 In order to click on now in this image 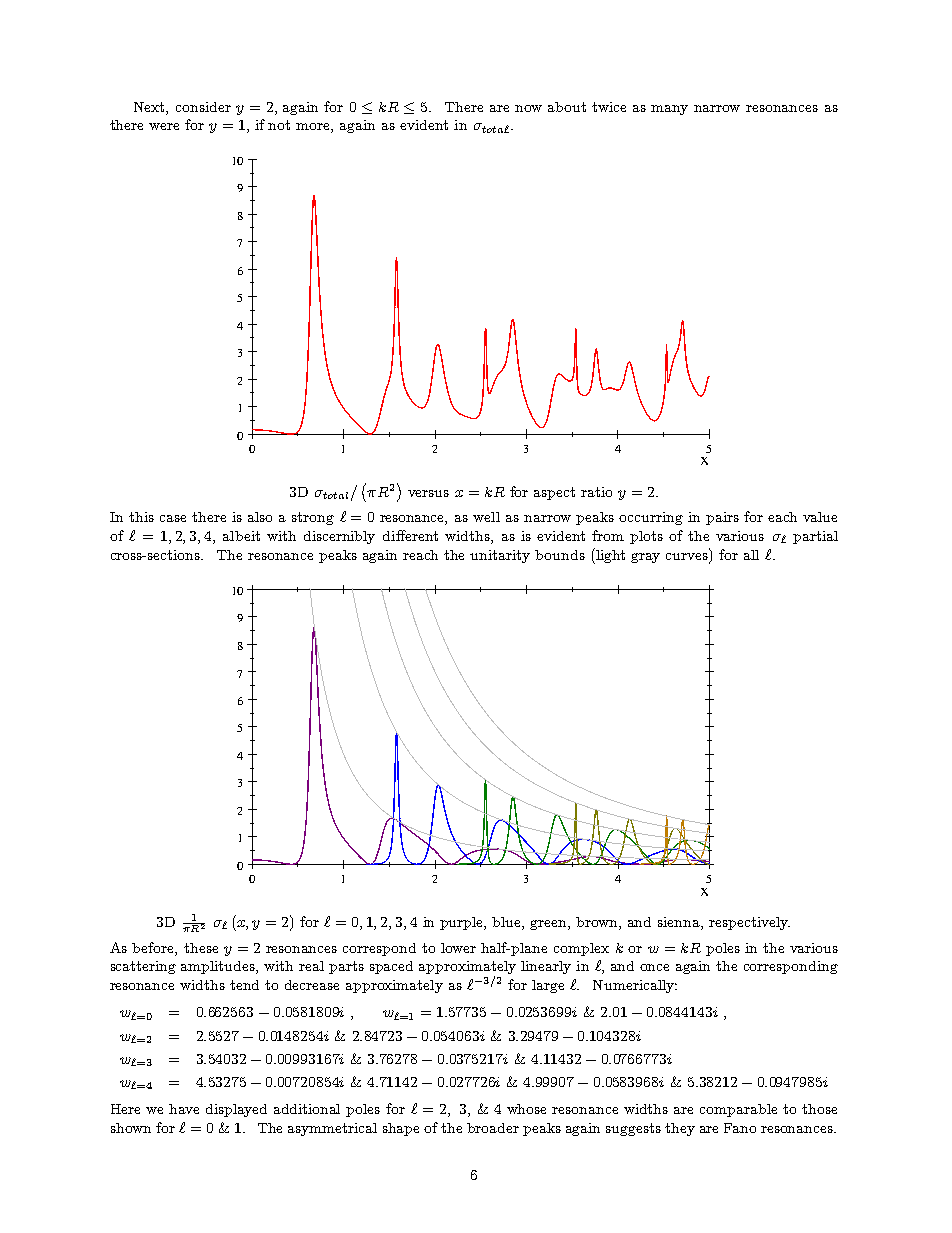, I will do `click(528, 108)`.
